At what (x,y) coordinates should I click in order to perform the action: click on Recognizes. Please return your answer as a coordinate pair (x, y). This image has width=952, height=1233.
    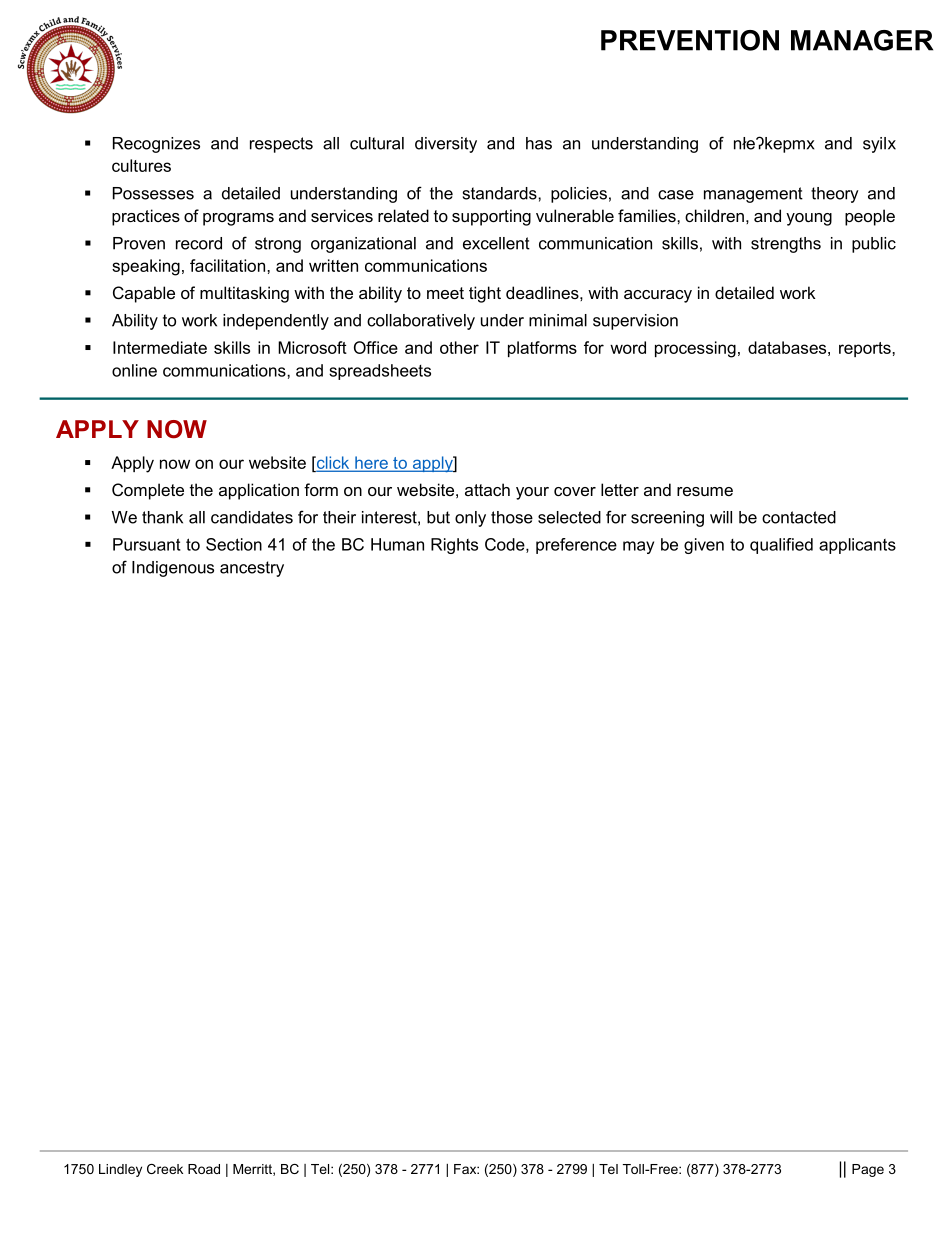
    Looking at the image, I should click on (156, 145).
